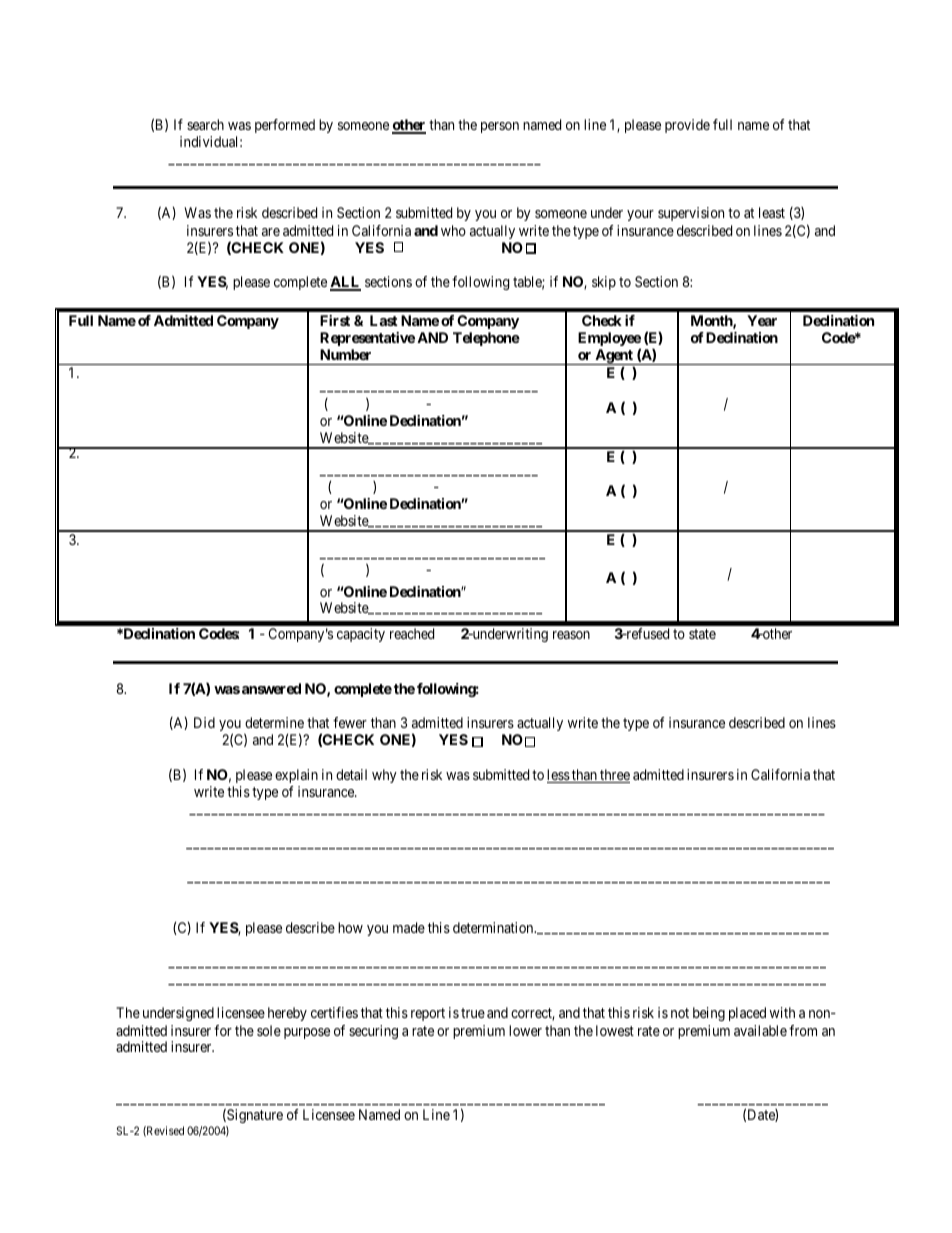  I want to click on performed, so click(285, 126).
